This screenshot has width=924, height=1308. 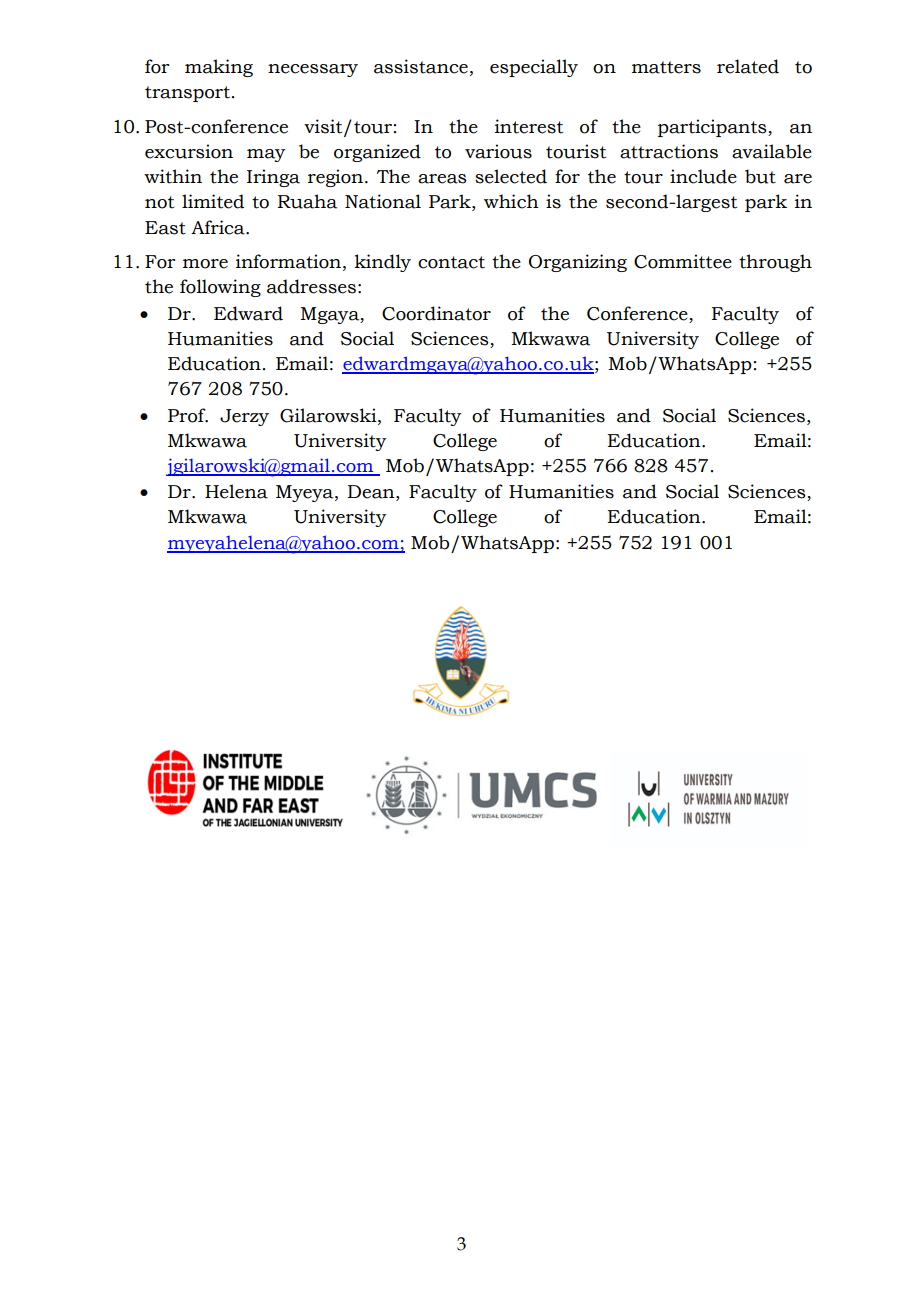 What do you see at coordinates (219, 68) in the screenshot?
I see `making` at bounding box center [219, 68].
